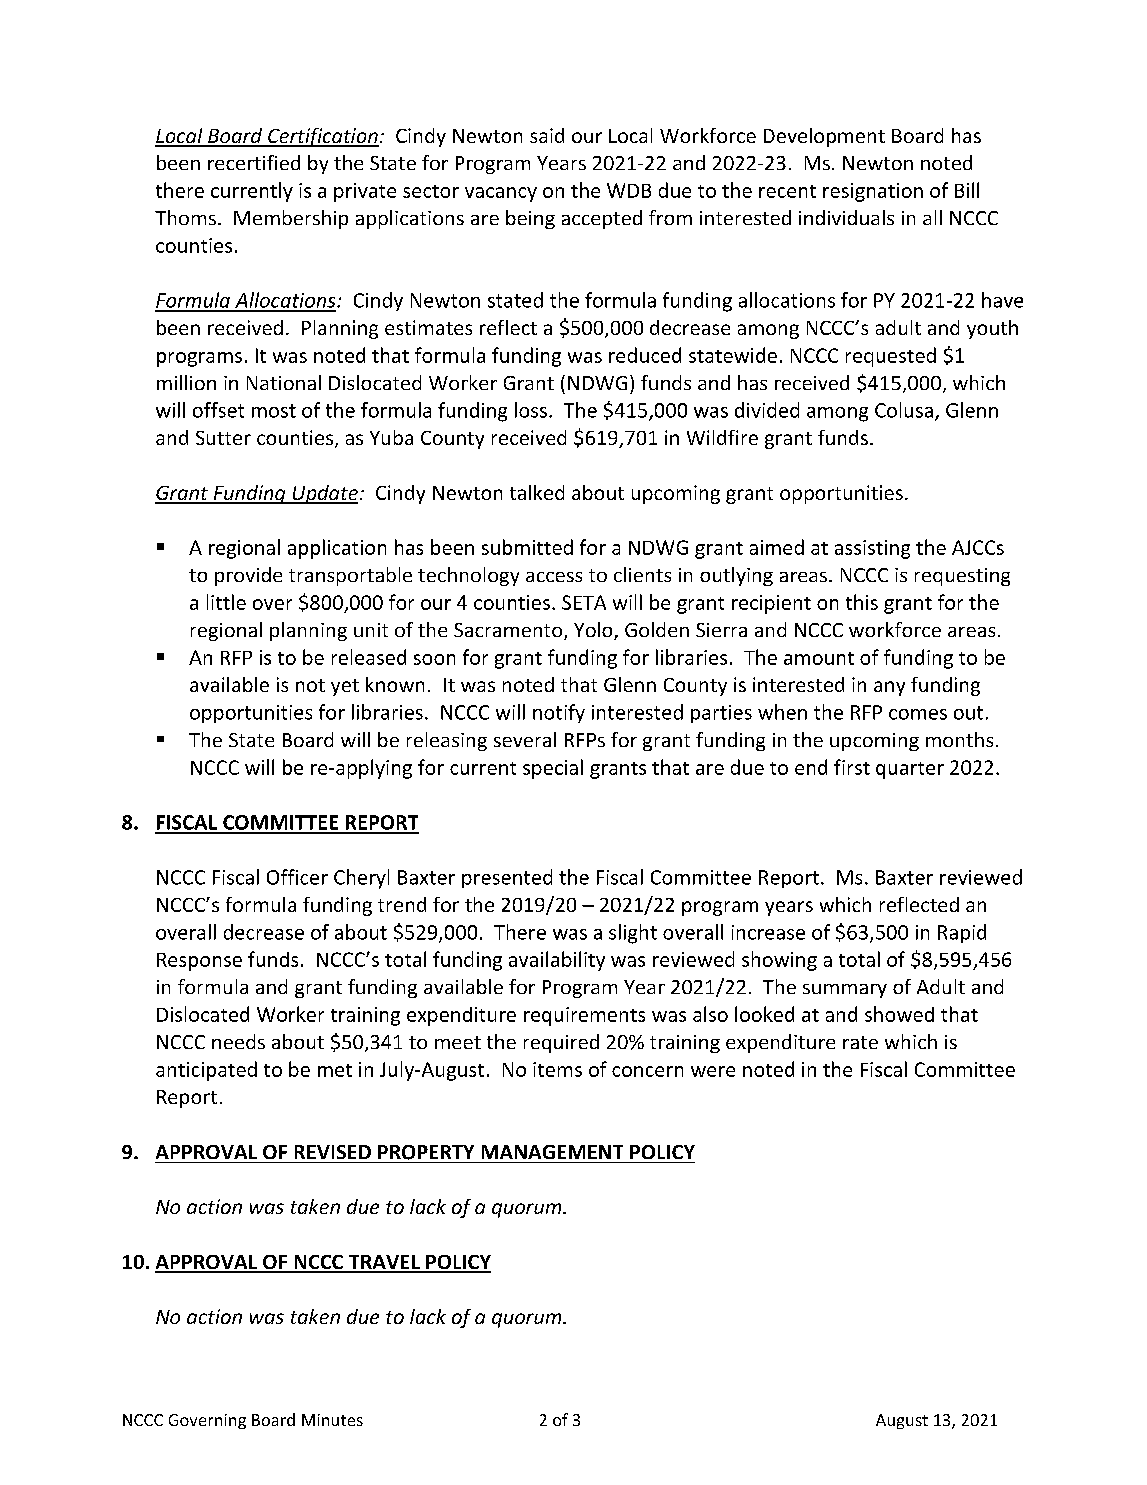  Describe the element at coordinates (910, 770) in the screenshot. I see `quarter` at that location.
